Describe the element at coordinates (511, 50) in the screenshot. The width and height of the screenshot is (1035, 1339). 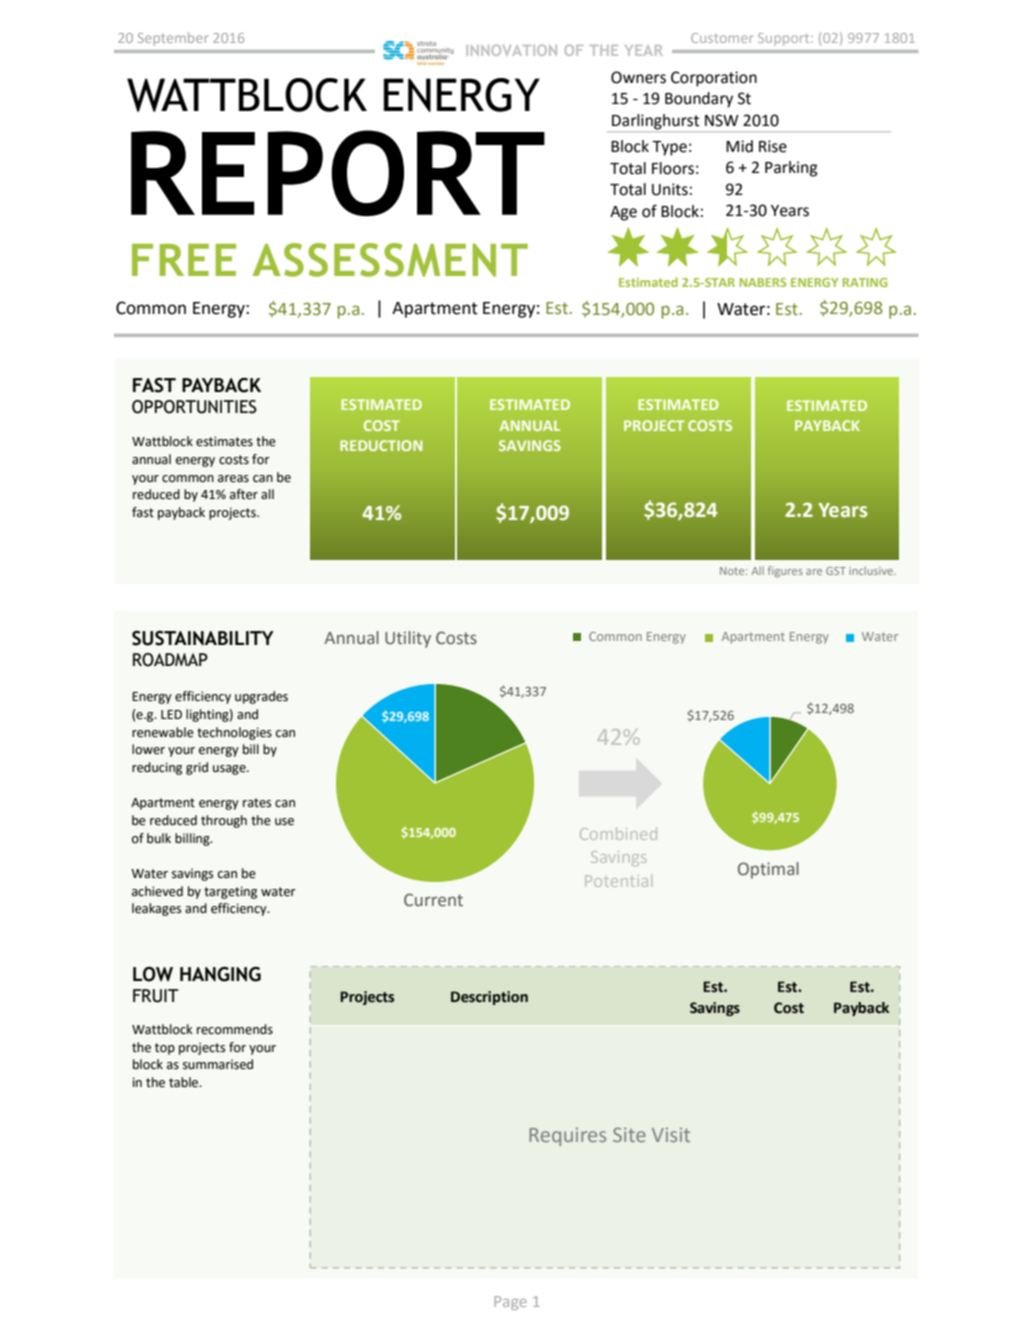
I see `INNOVATION` at that location.
